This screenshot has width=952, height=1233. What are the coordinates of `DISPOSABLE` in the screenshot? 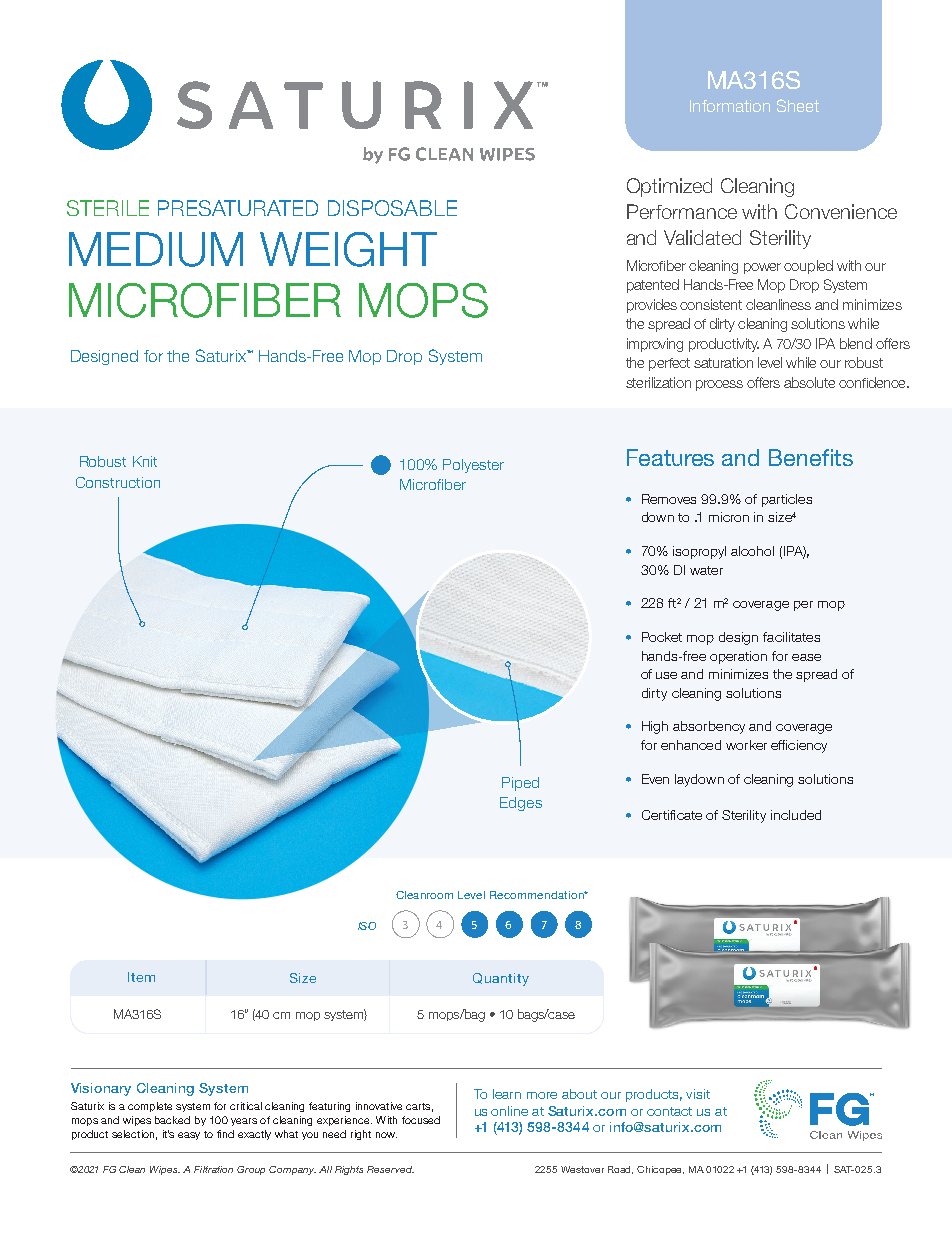 It's located at (392, 208).
